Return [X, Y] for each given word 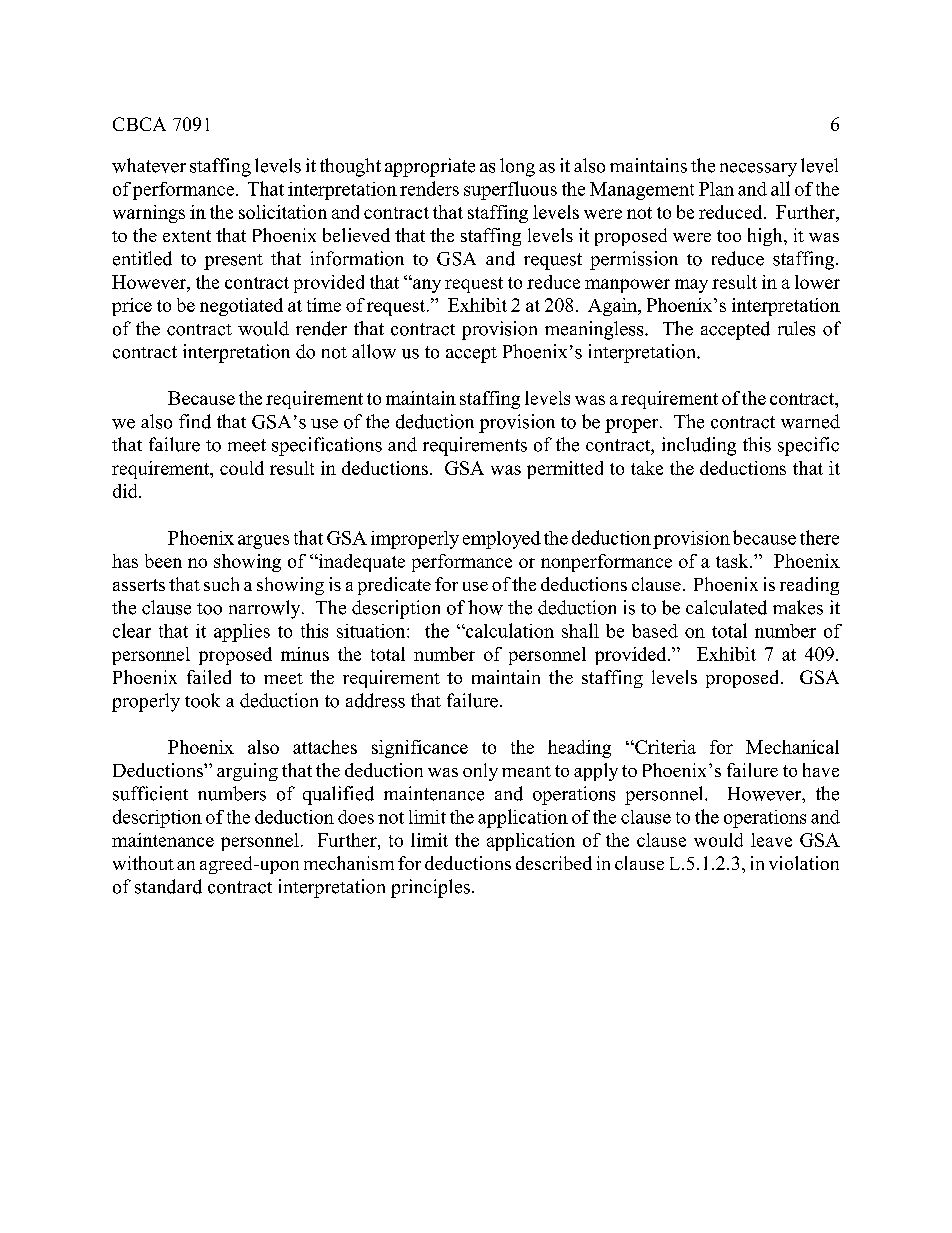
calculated [726, 607]
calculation [509, 630]
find [195, 421]
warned [810, 421]
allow [374, 351]
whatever [149, 165]
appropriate [430, 167]
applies [242, 633]
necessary [758, 170]
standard [168, 886]
